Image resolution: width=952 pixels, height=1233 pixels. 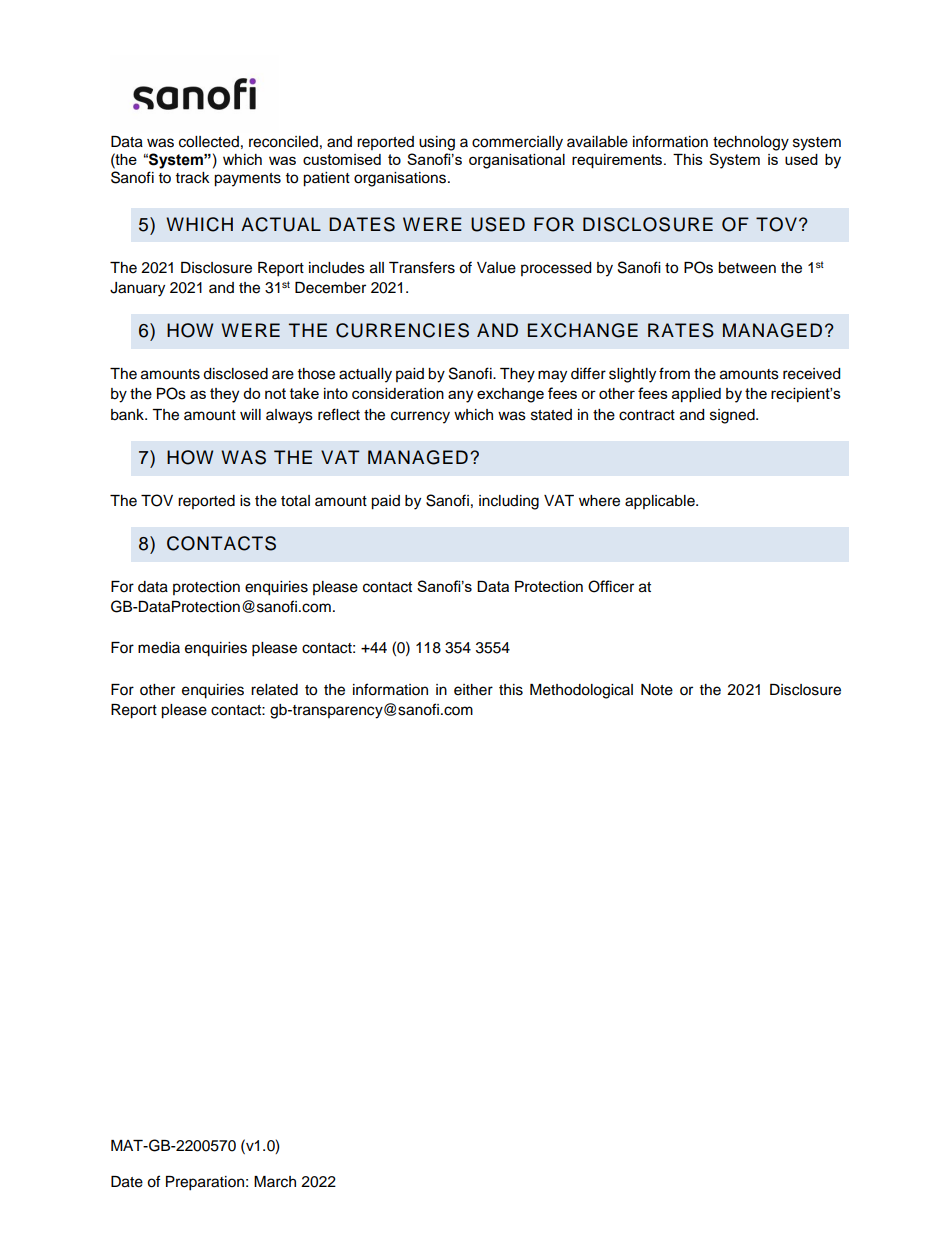 I want to click on organisational, so click(x=517, y=161).
